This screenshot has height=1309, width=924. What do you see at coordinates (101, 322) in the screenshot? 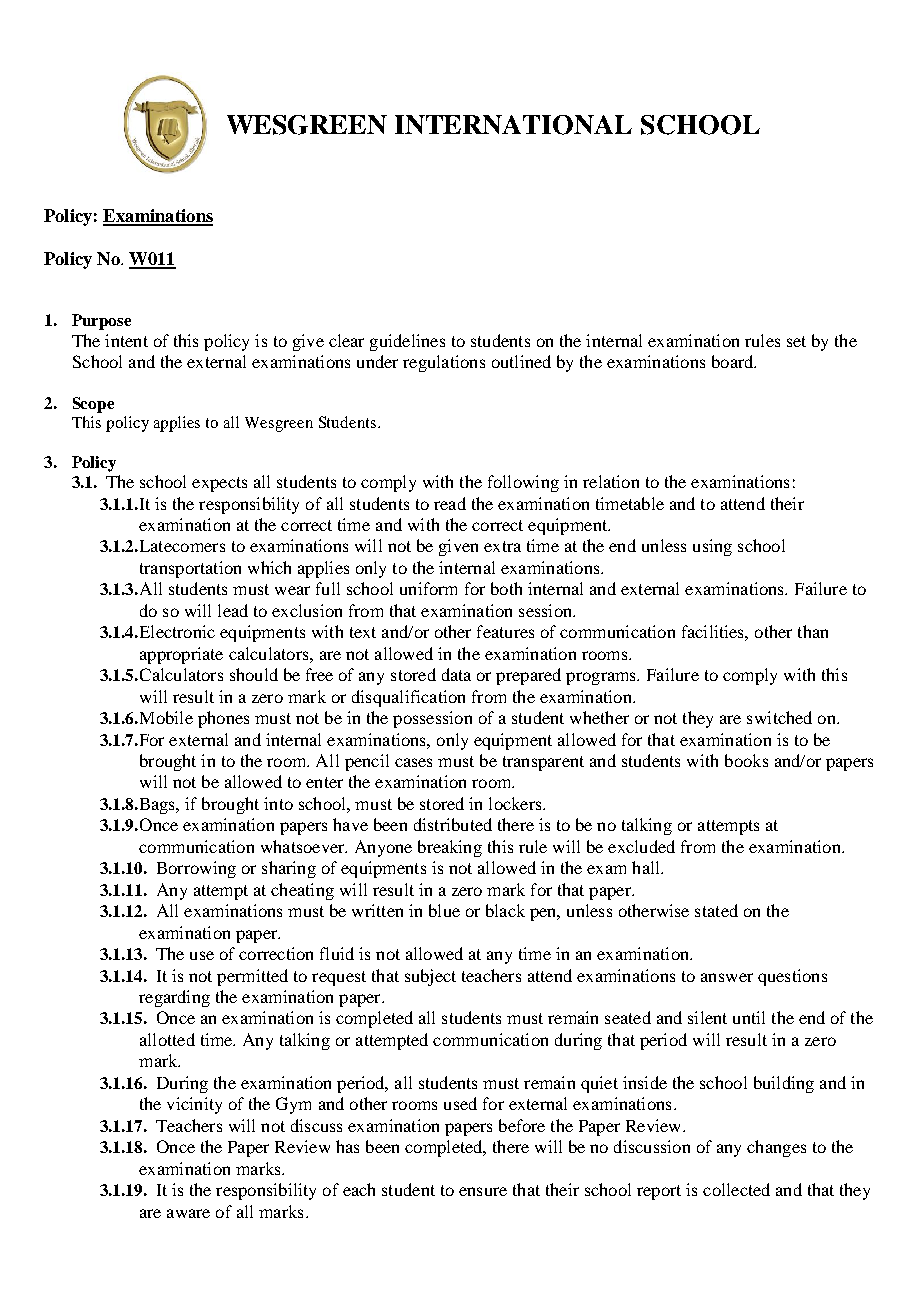
I see `Purpose` at bounding box center [101, 322].
